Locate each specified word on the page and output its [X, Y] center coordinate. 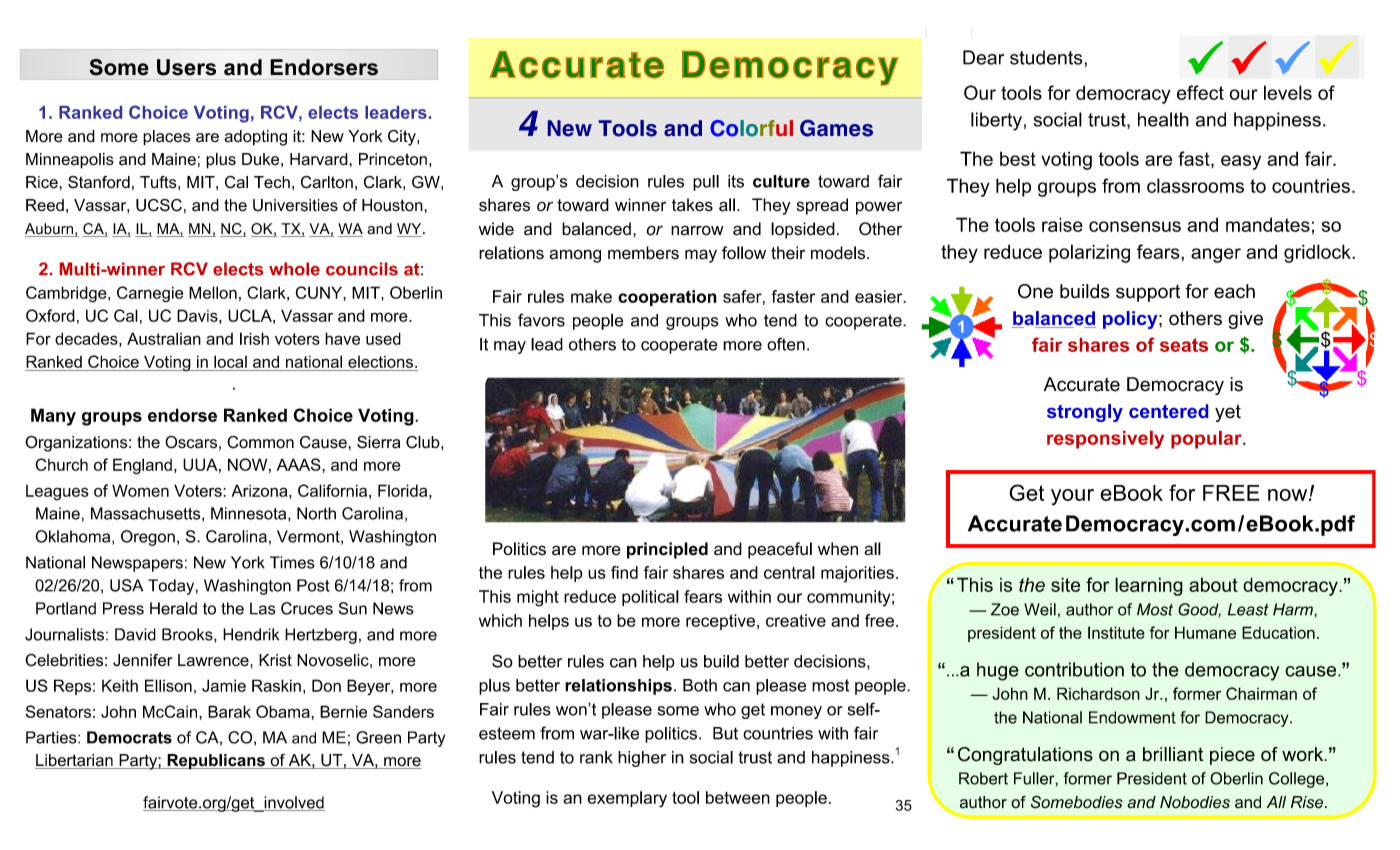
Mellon [213, 292]
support [1148, 293]
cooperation [667, 298]
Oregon [148, 538]
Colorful [751, 128]
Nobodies [1195, 802]
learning [1149, 586]
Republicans [216, 762]
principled [667, 550]
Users [186, 67]
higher [642, 759]
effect [1200, 92]
